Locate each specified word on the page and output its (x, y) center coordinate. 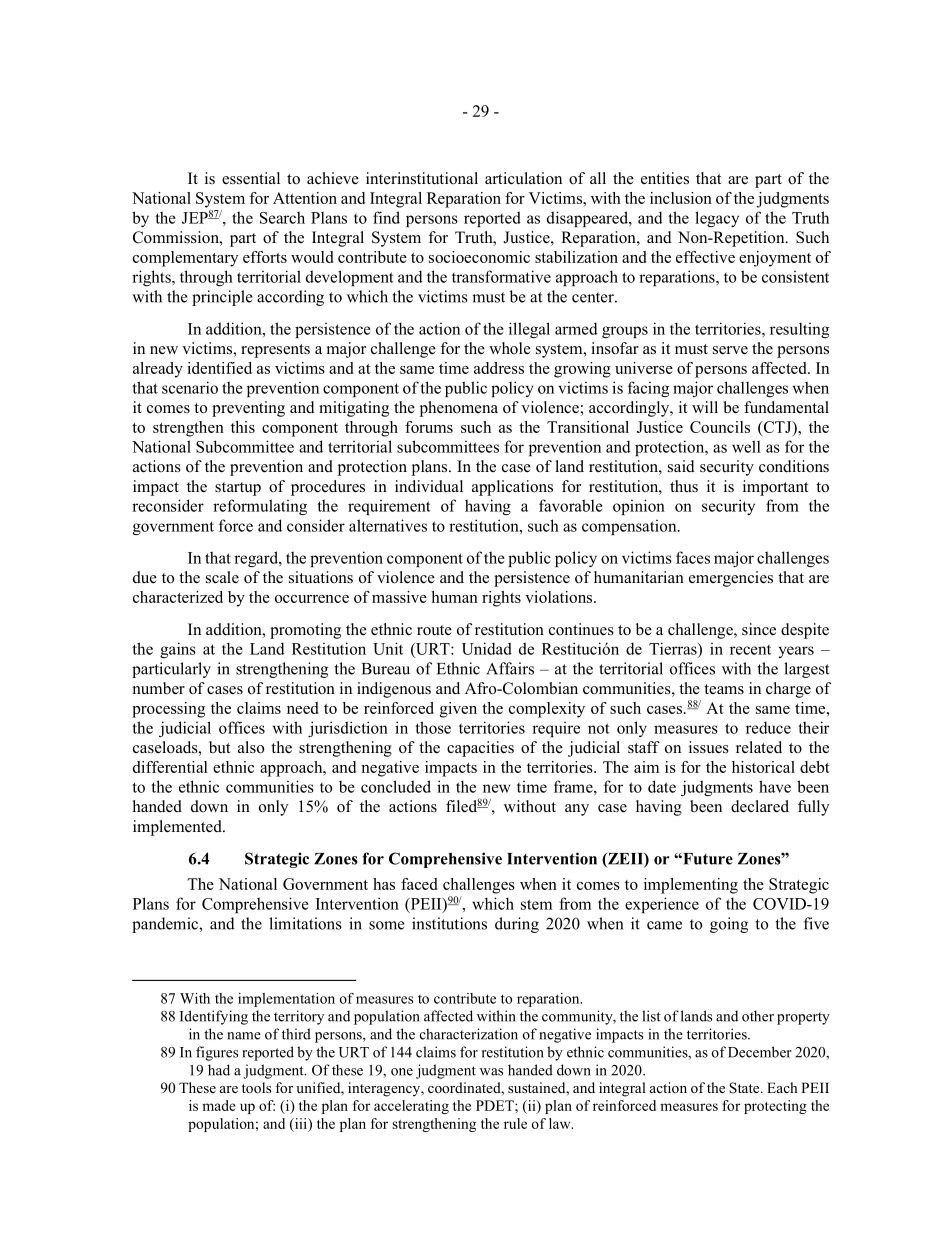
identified (219, 368)
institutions (449, 923)
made (219, 1105)
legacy (717, 219)
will (705, 407)
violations (560, 597)
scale (222, 577)
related (759, 747)
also (251, 747)
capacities (480, 749)
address (499, 368)
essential (251, 178)
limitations (305, 923)
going (729, 925)
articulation (523, 178)
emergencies (731, 579)
